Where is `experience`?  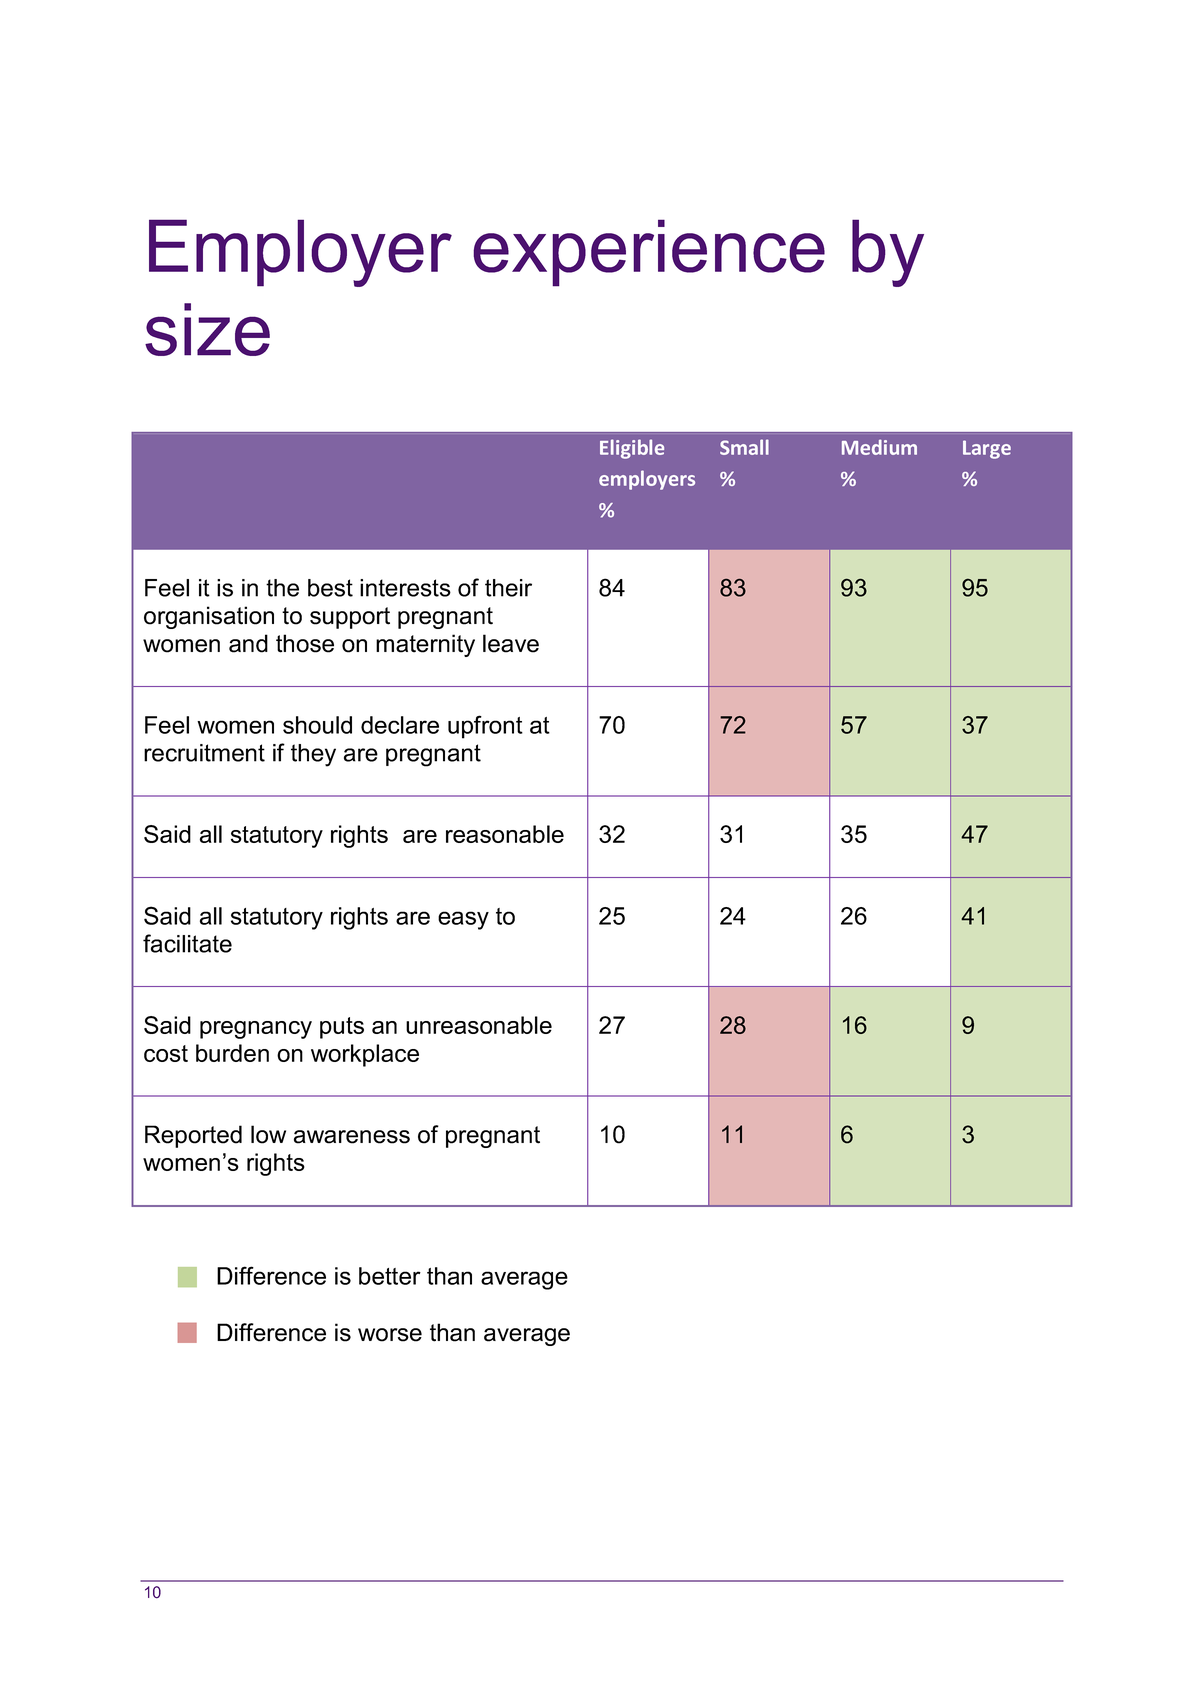 experience is located at coordinates (649, 253).
